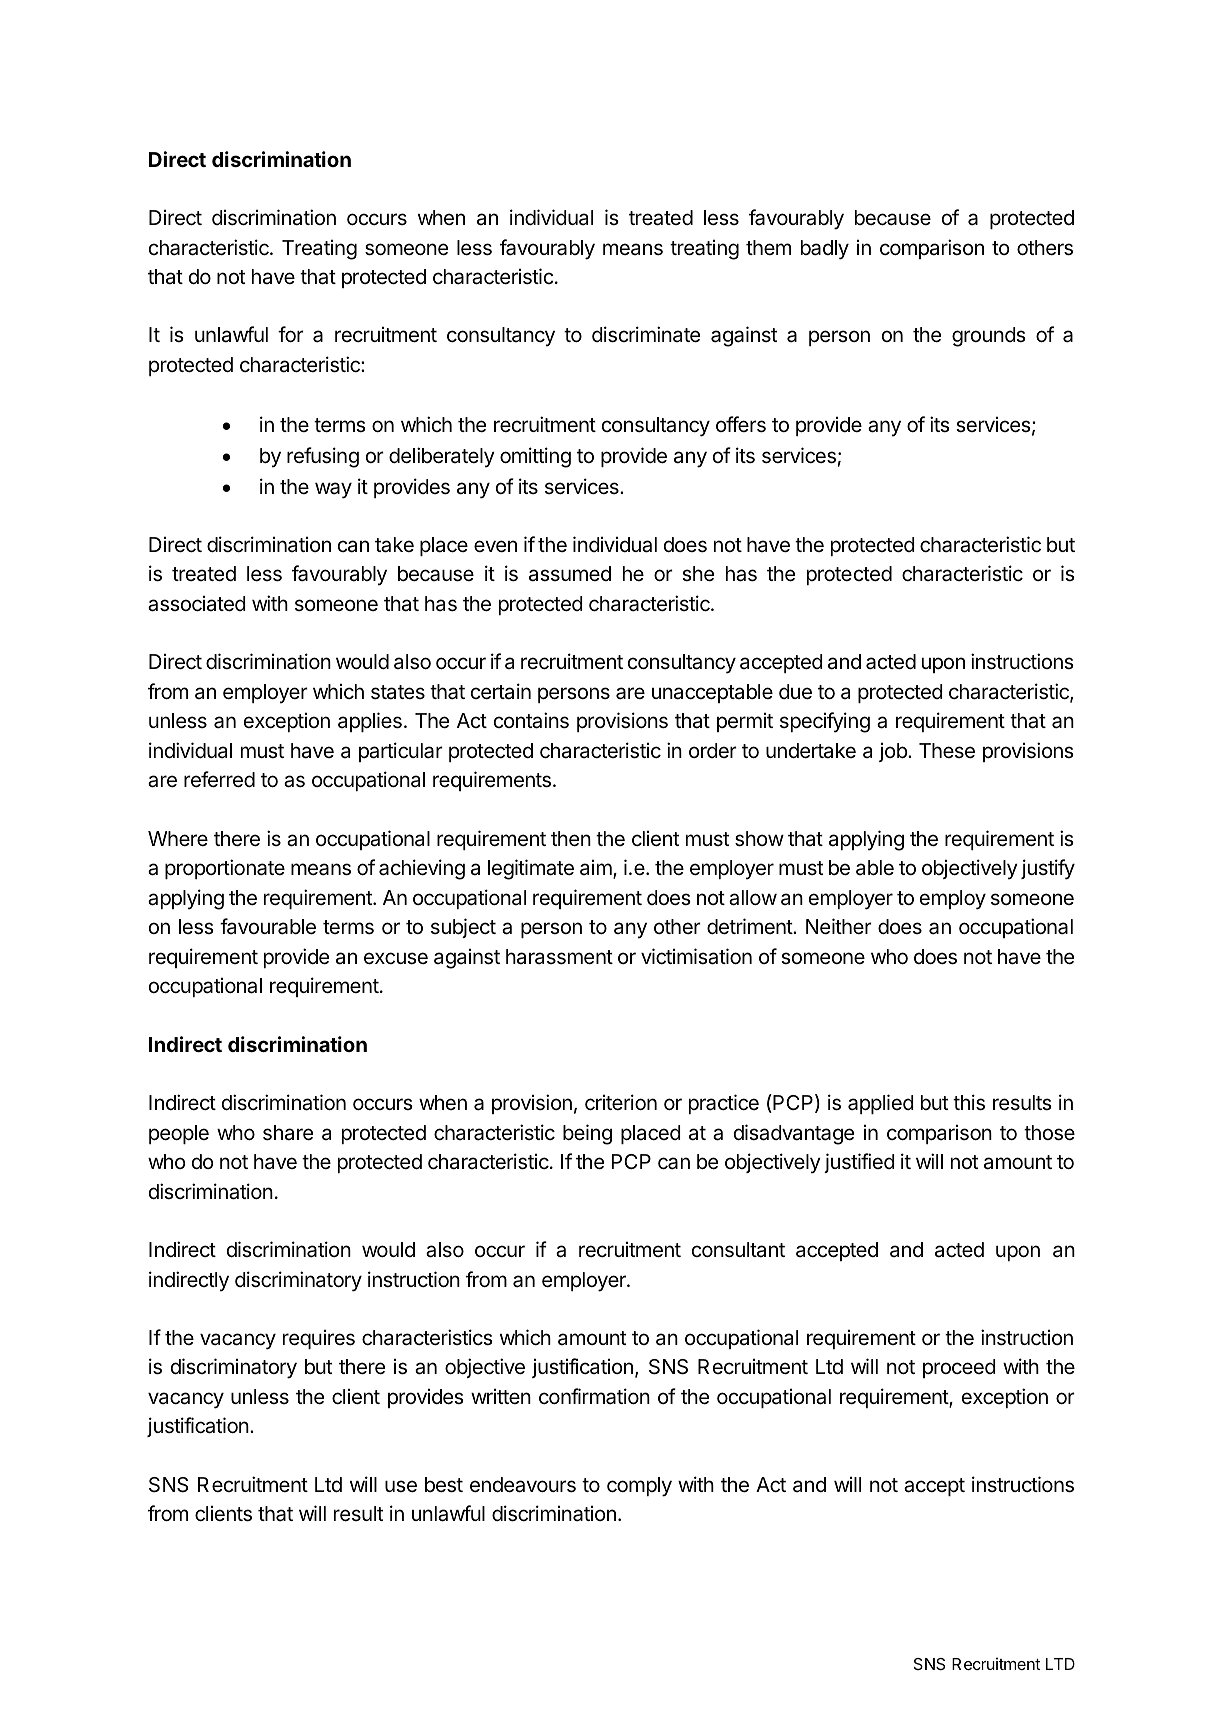  I want to click on aim, so click(597, 869).
